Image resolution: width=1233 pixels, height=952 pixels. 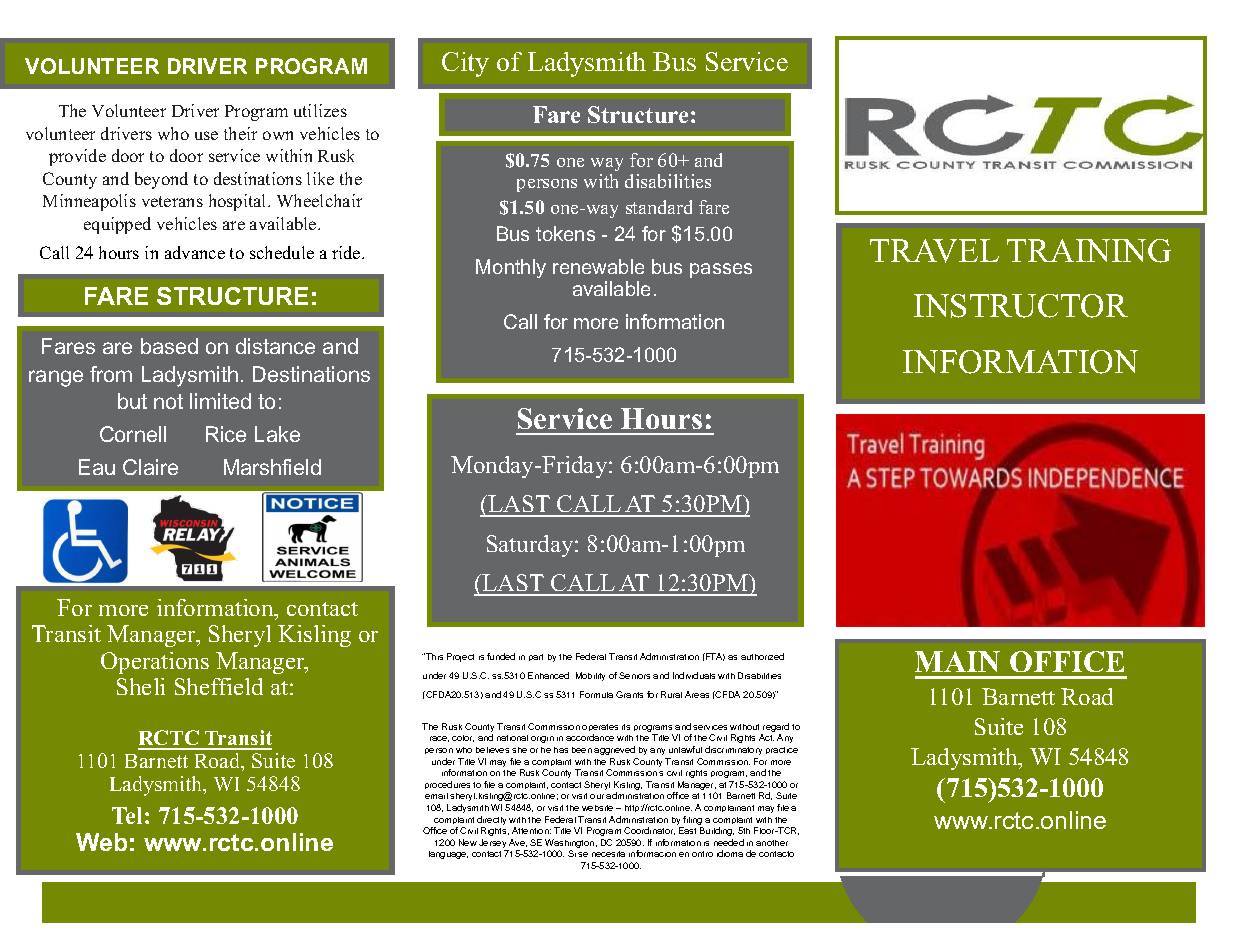 What do you see at coordinates (206, 135) in the document?
I see `use` at bounding box center [206, 135].
